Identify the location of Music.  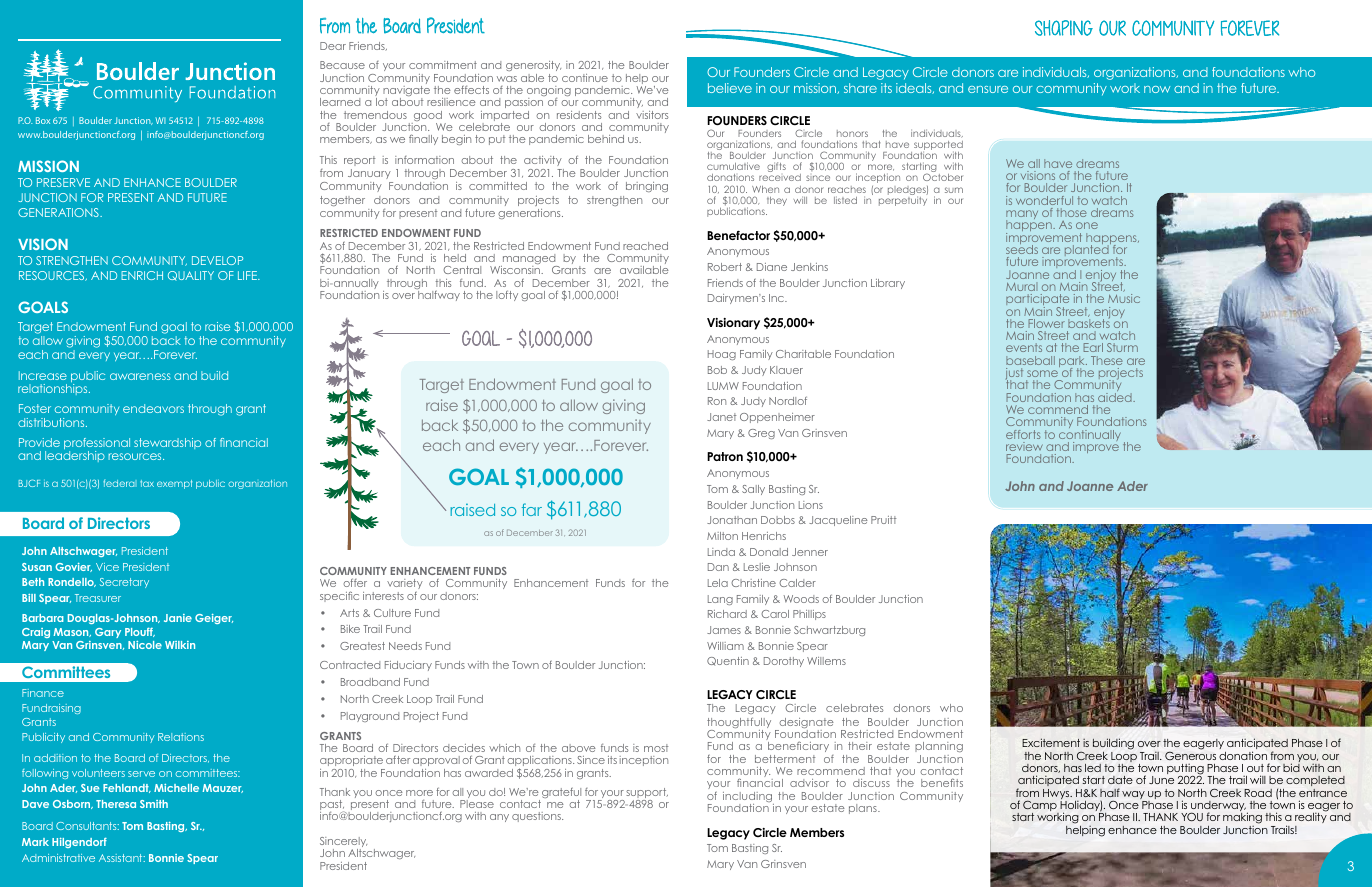
(1124, 298).
